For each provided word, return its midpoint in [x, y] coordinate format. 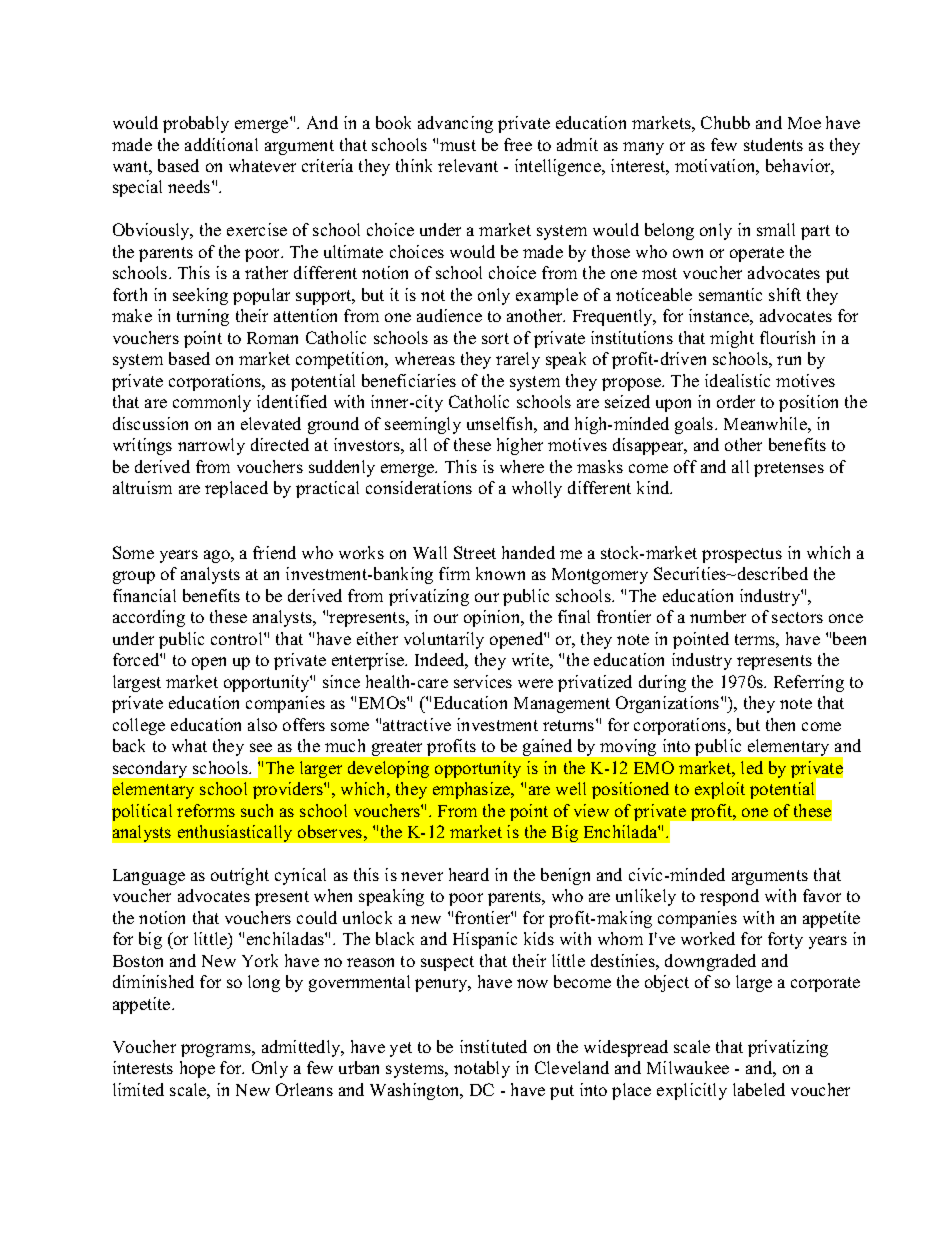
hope [197, 1069]
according [149, 618]
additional [221, 144]
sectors [797, 617]
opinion [493, 618]
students [773, 144]
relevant [468, 165]
